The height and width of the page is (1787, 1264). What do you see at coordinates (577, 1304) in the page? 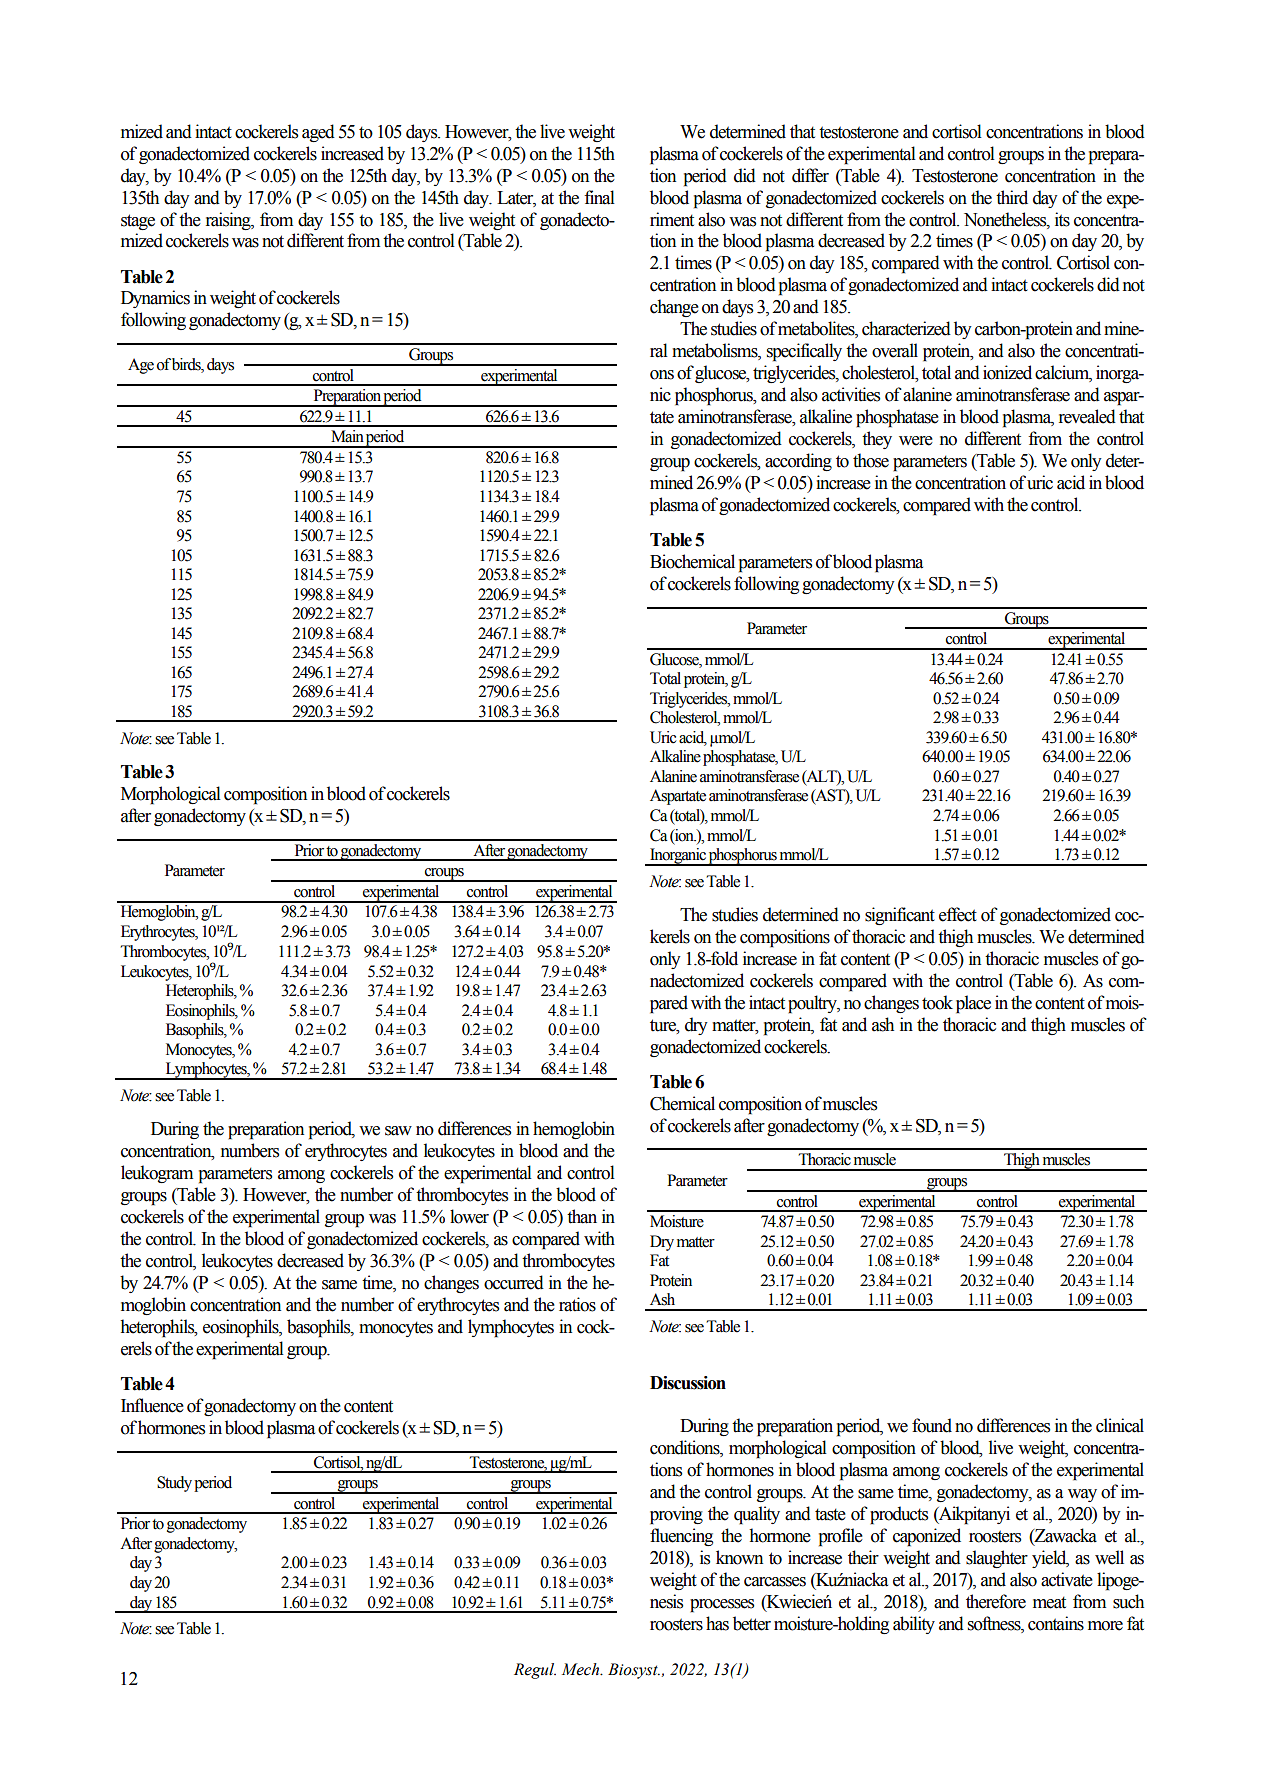
I see `ratios` at bounding box center [577, 1304].
